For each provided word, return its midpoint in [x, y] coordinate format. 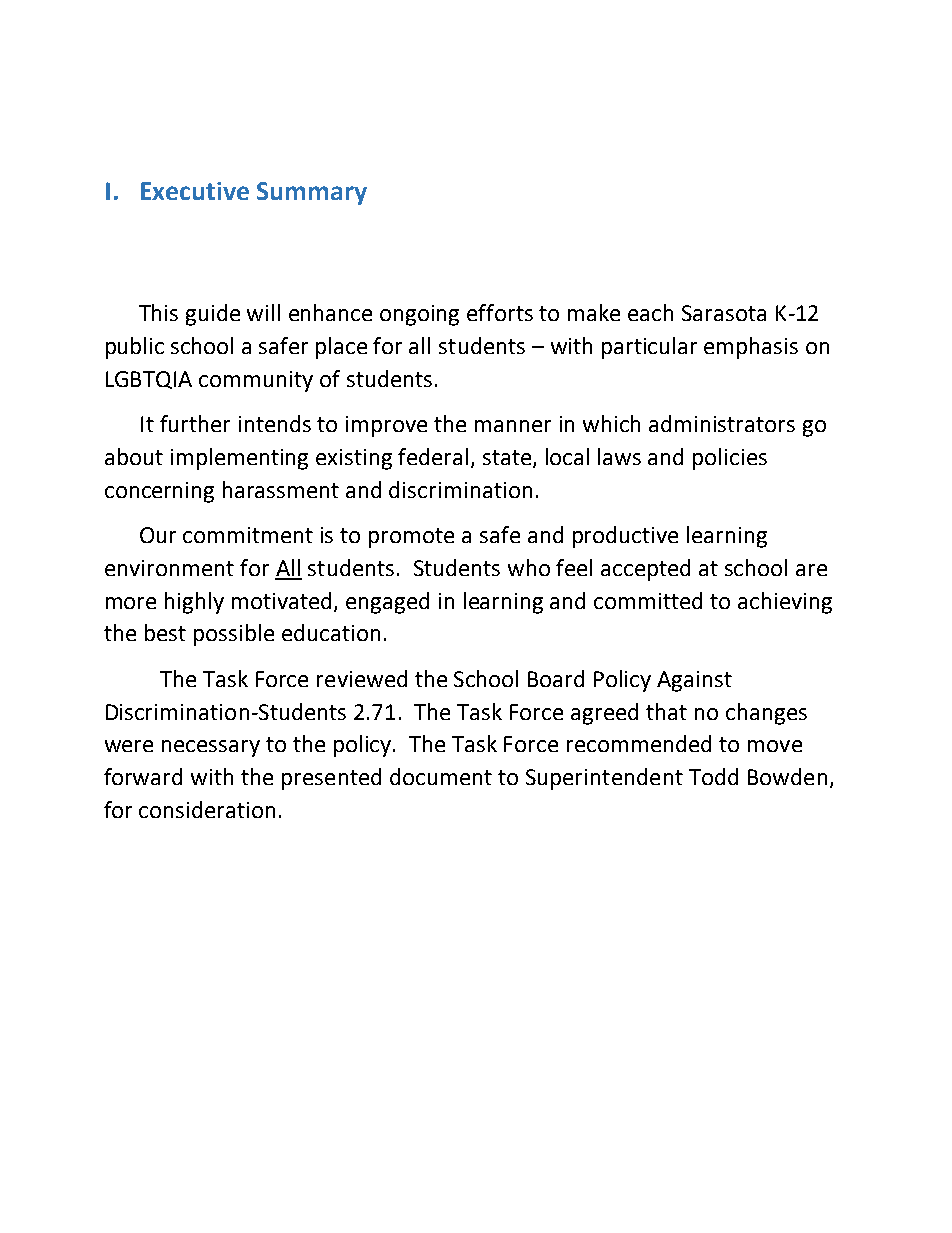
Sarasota [724, 313]
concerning [159, 492]
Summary [312, 193]
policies [730, 459]
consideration [207, 809]
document [441, 776]
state [508, 459]
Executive [195, 191]
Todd [713, 776]
